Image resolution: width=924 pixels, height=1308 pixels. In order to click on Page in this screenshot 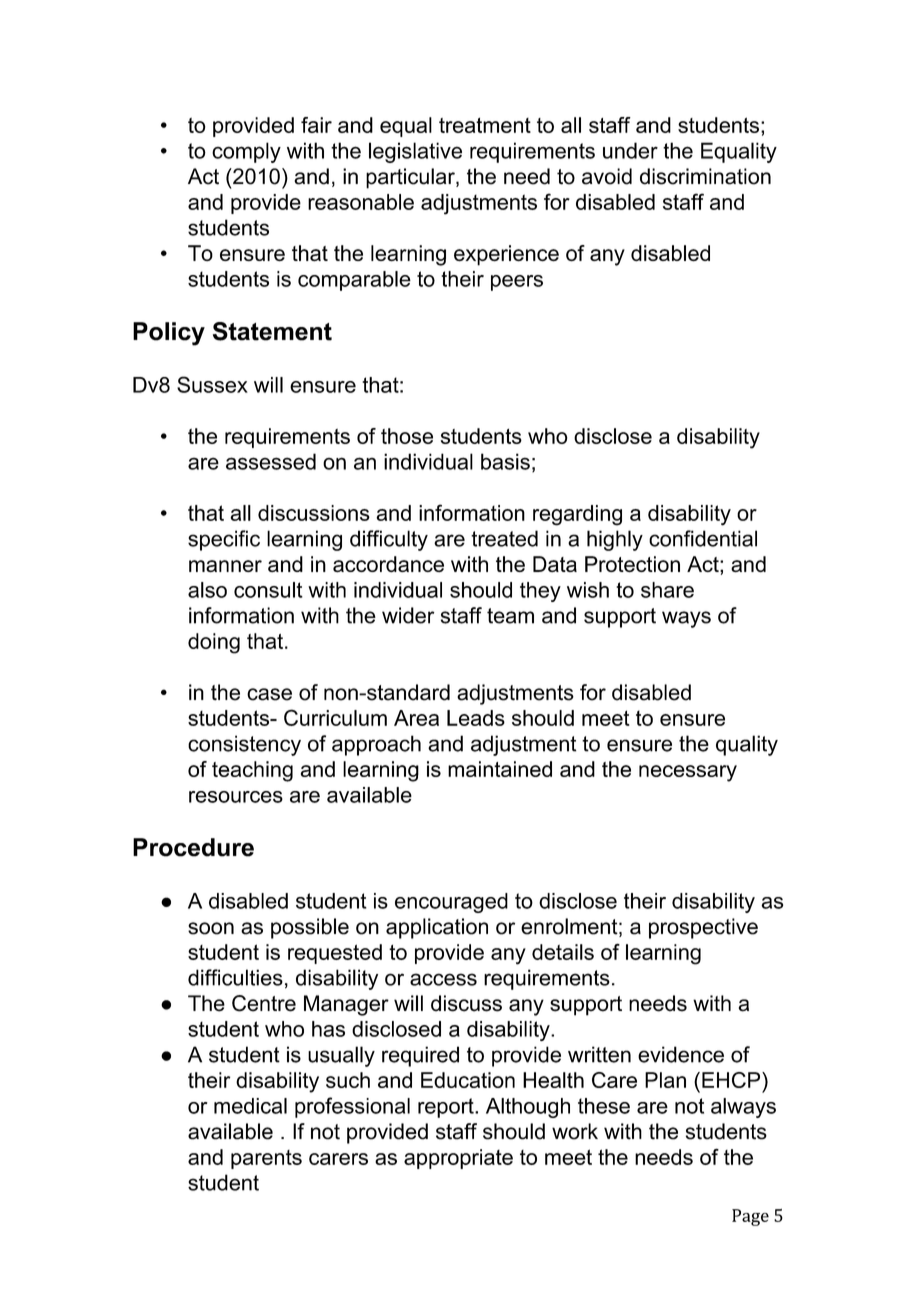, I will do `click(750, 1217)`.
